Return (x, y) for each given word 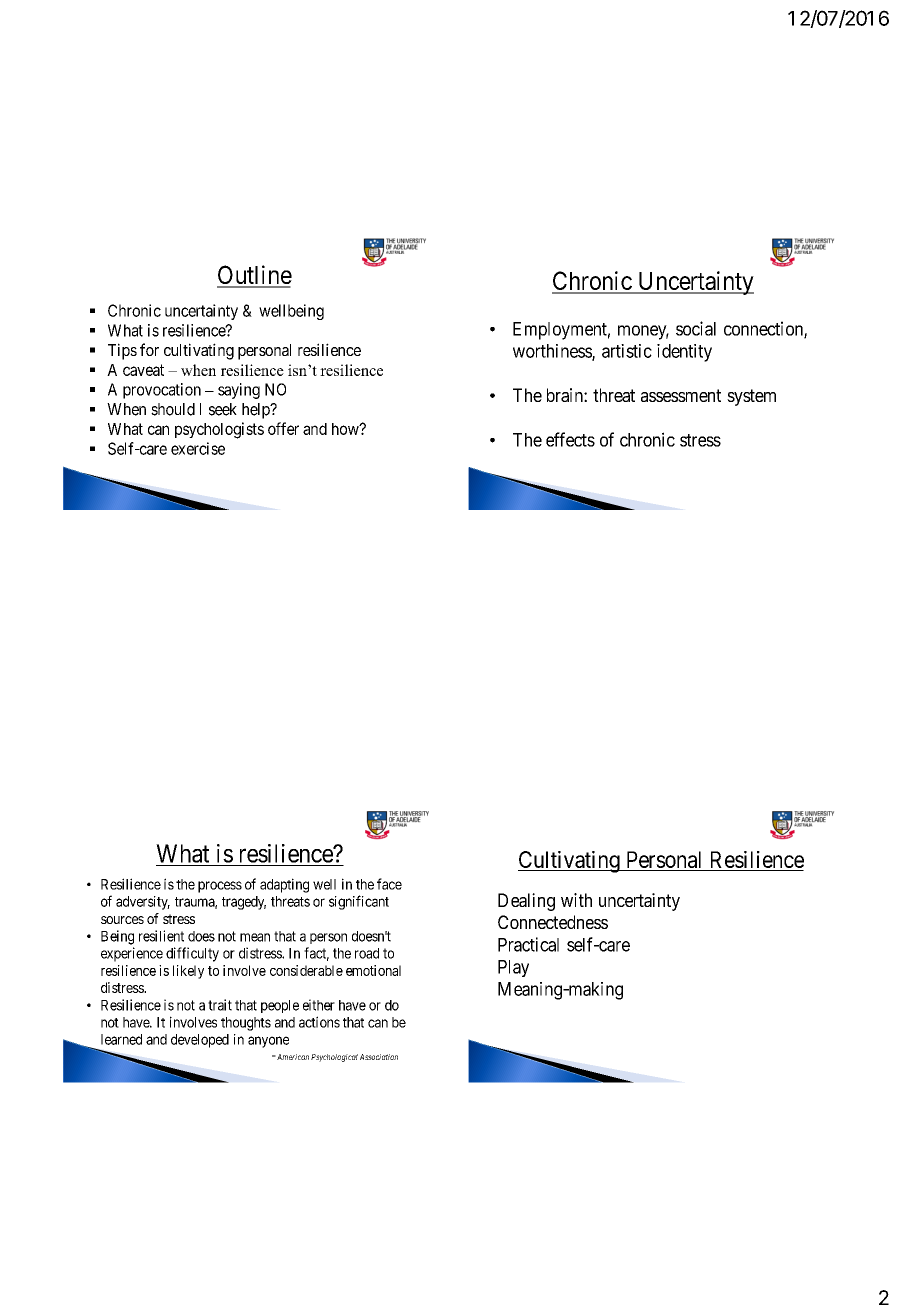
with (576, 900)
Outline (254, 276)
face (389, 884)
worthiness (553, 352)
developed (200, 1041)
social (696, 328)
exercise (198, 448)
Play (513, 968)
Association (379, 1057)
